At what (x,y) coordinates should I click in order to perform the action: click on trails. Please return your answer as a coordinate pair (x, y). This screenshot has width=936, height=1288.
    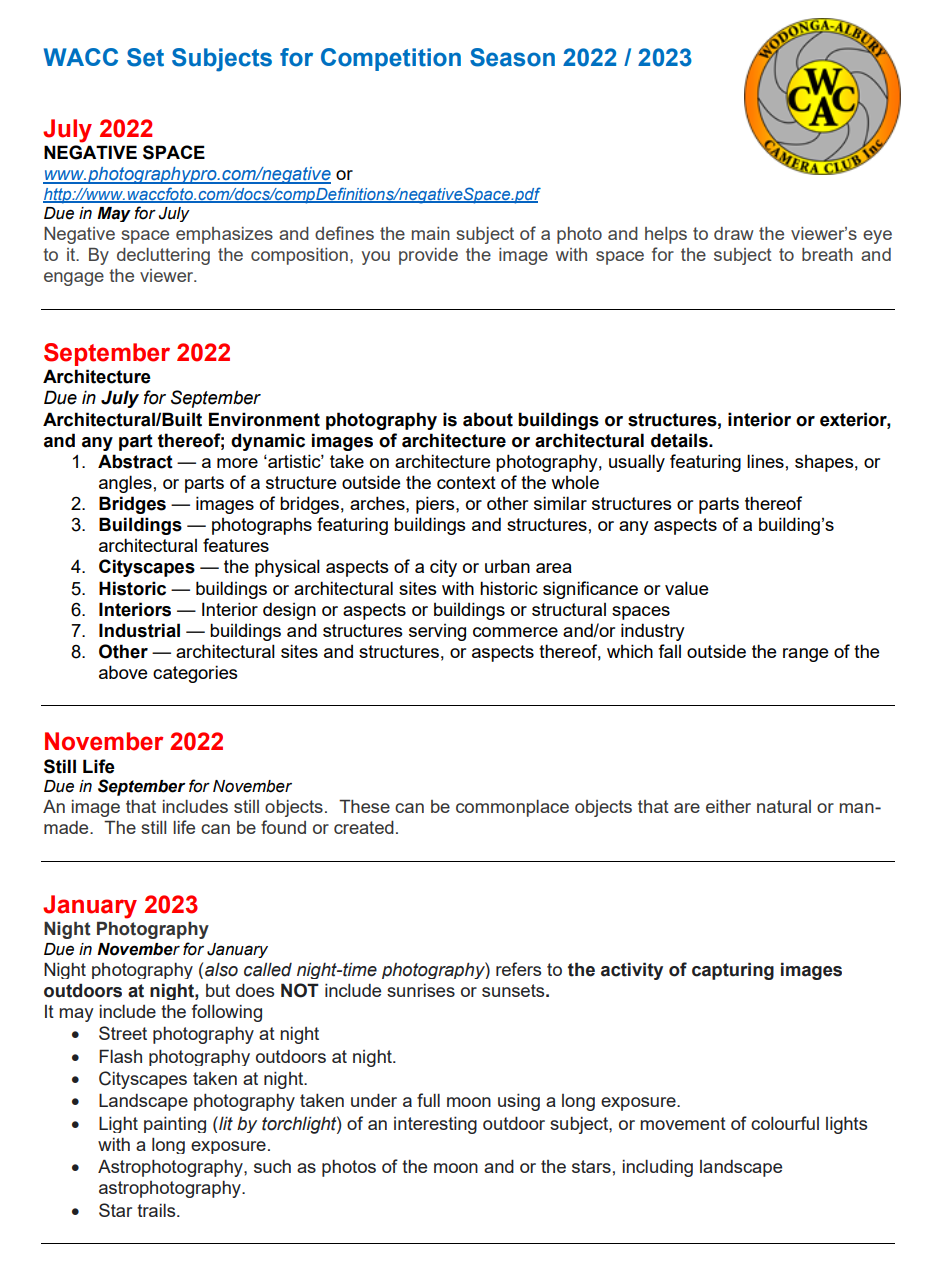
    Looking at the image, I should click on (157, 1210).
